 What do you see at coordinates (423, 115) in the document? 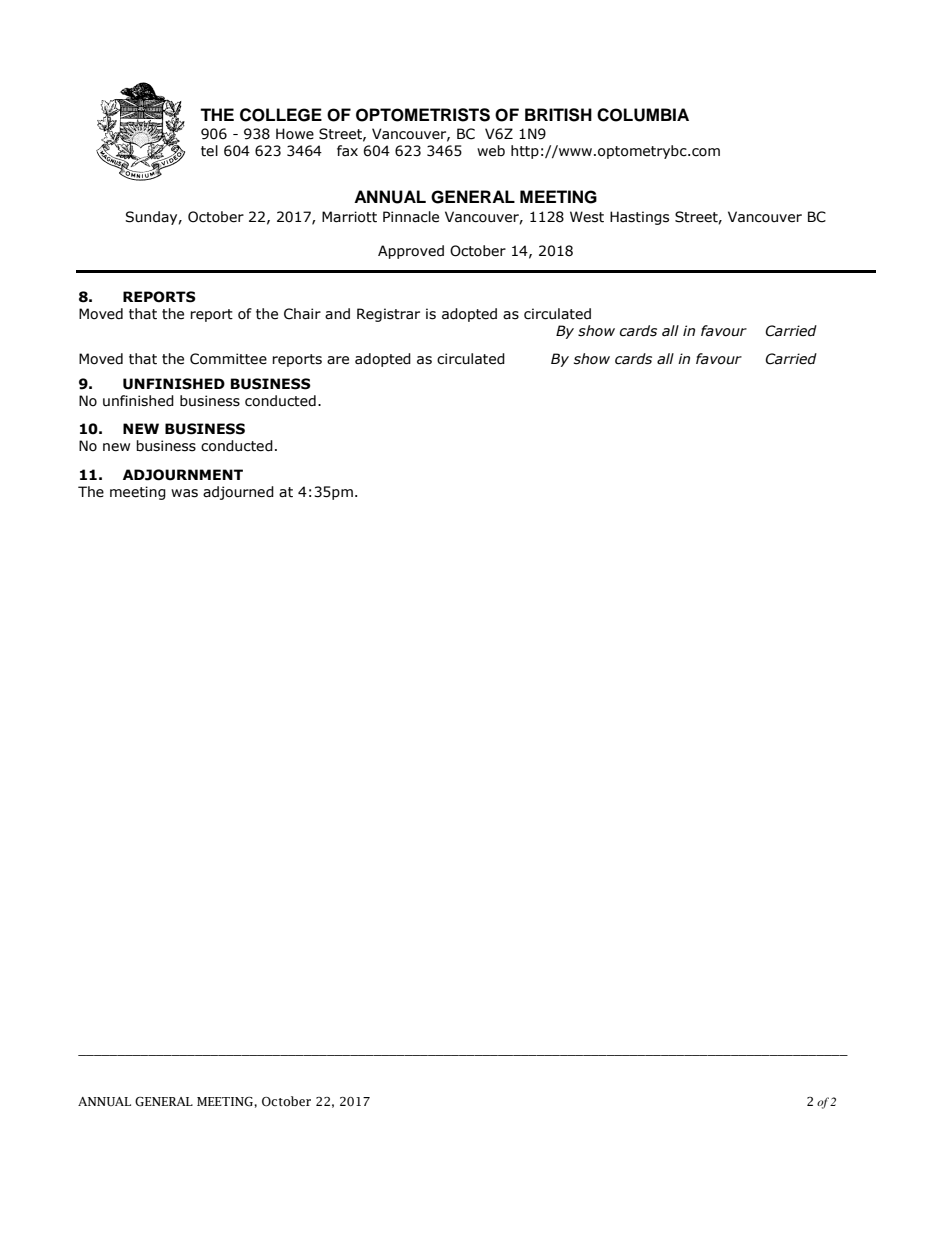
I see `OPTOMETRISTS` at bounding box center [423, 115].
